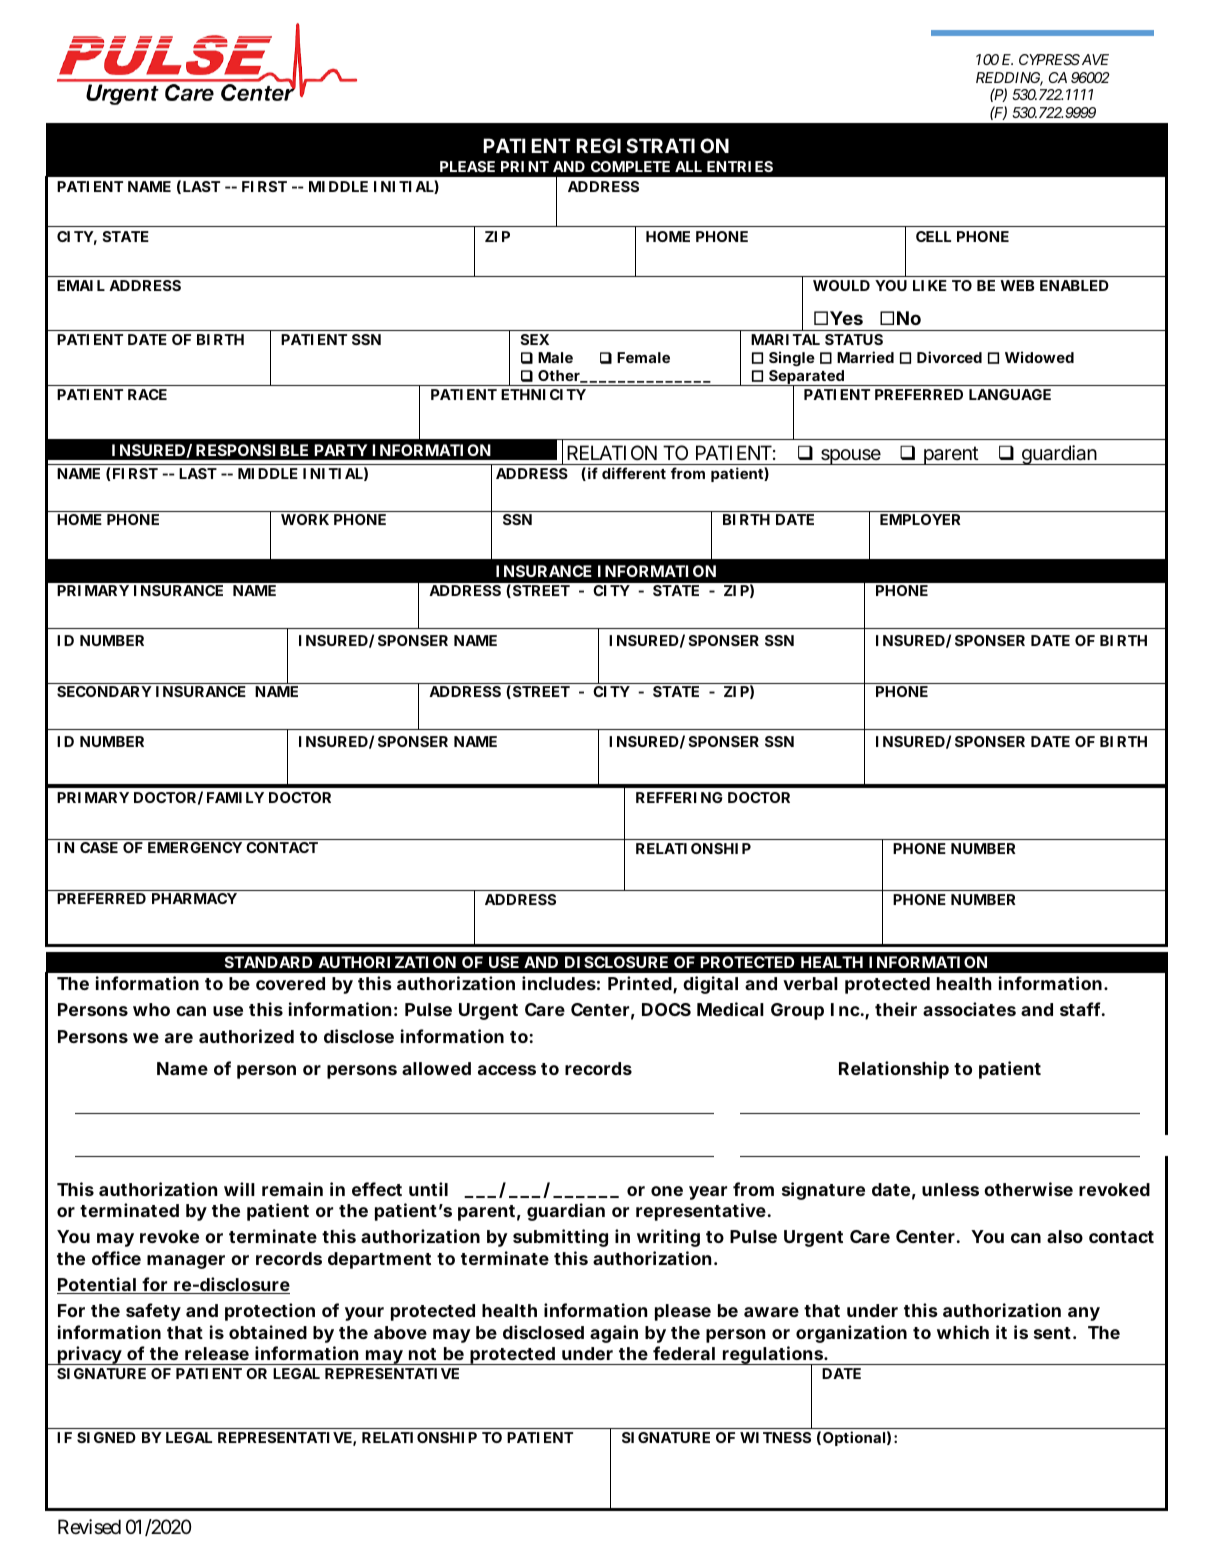 The width and height of the screenshot is (1207, 1562). I want to click on Optional, so click(854, 1438).
